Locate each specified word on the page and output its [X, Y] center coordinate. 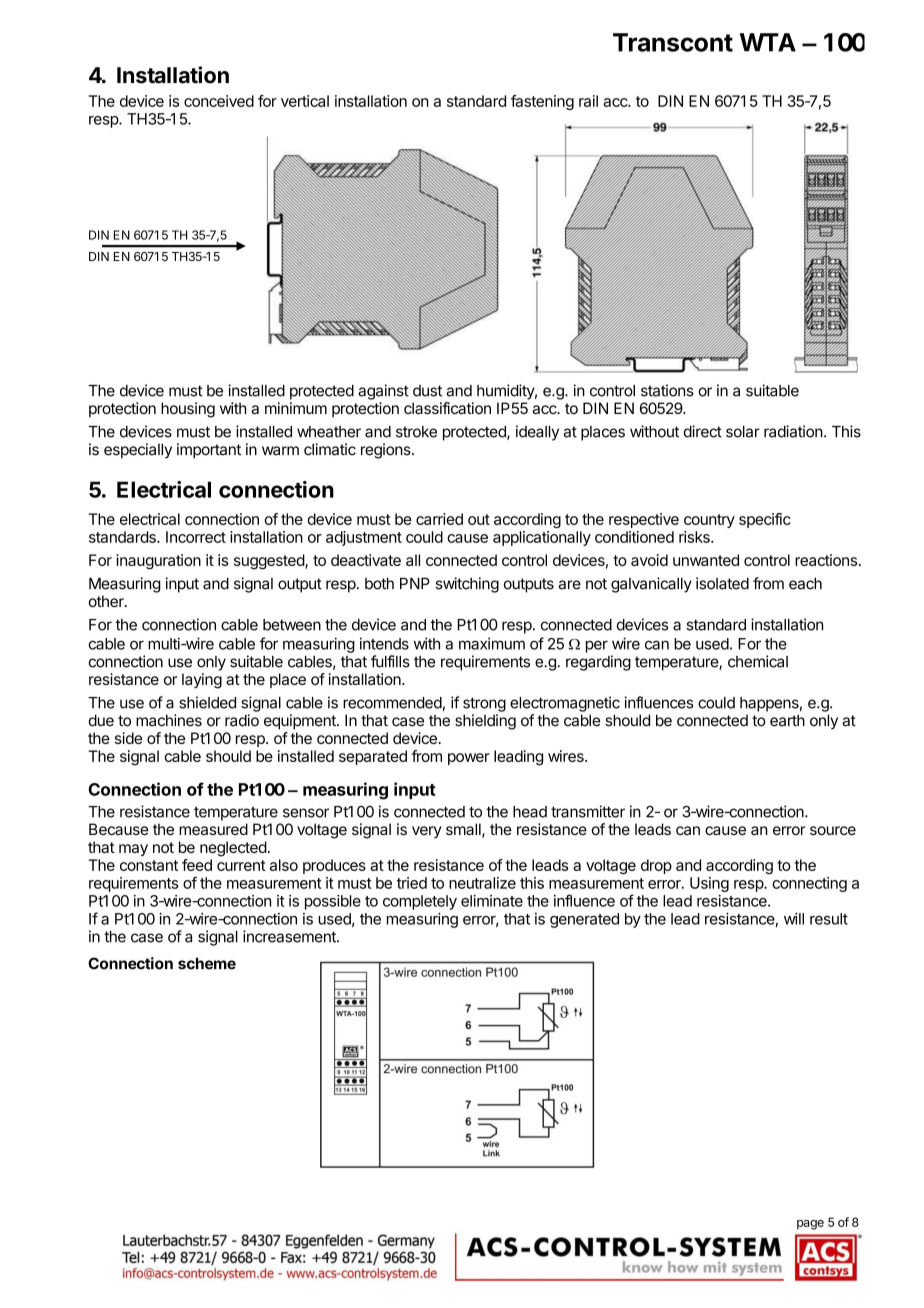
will [794, 918]
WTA [768, 42]
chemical [758, 661]
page [810, 1225]
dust [427, 391]
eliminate [492, 901]
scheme [207, 963]
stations [667, 390]
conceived [219, 101]
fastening [542, 102]
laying [202, 681]
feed [197, 865]
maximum [492, 643]
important [209, 451]
